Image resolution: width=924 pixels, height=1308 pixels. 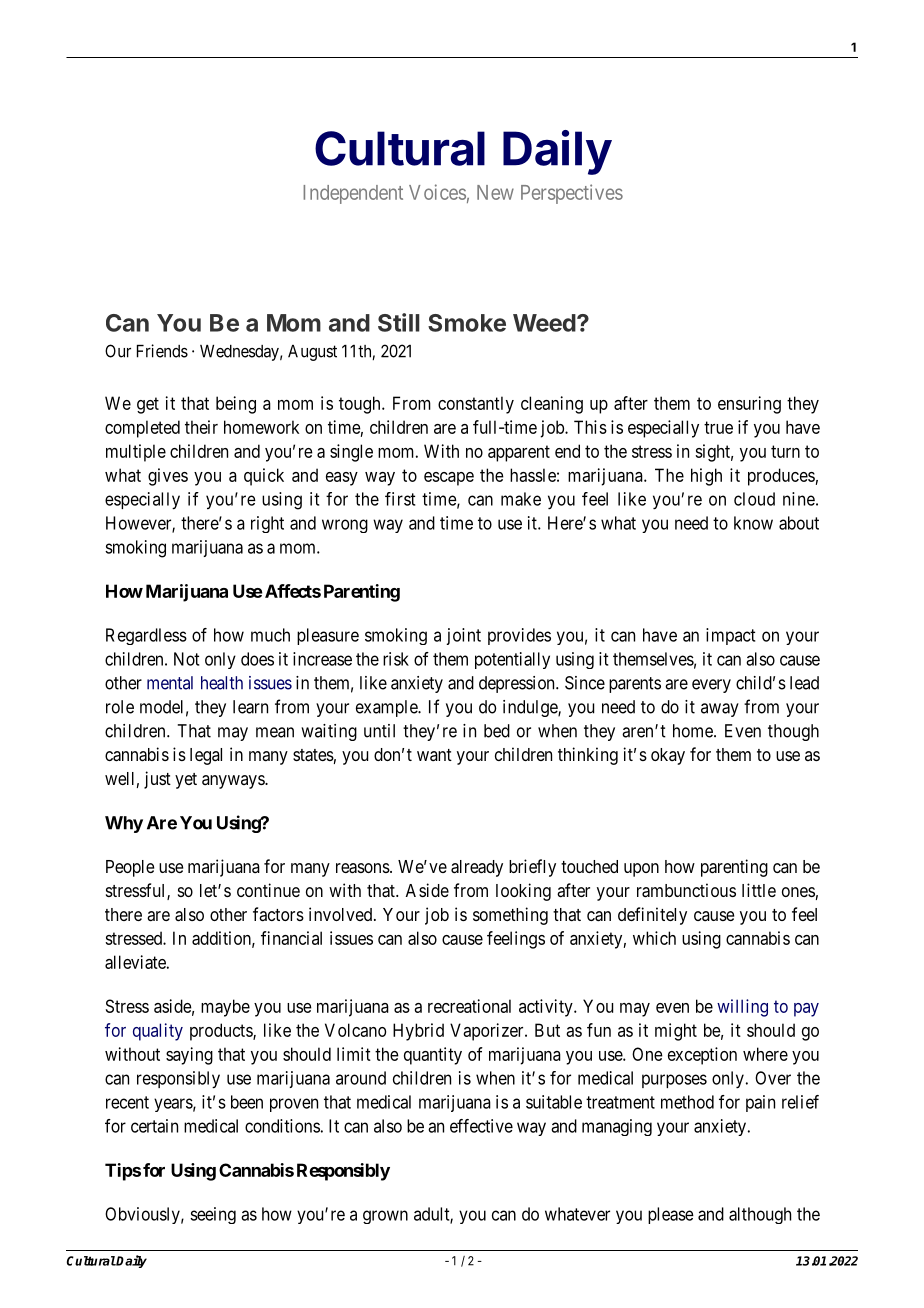 I want to click on know, so click(x=753, y=523).
